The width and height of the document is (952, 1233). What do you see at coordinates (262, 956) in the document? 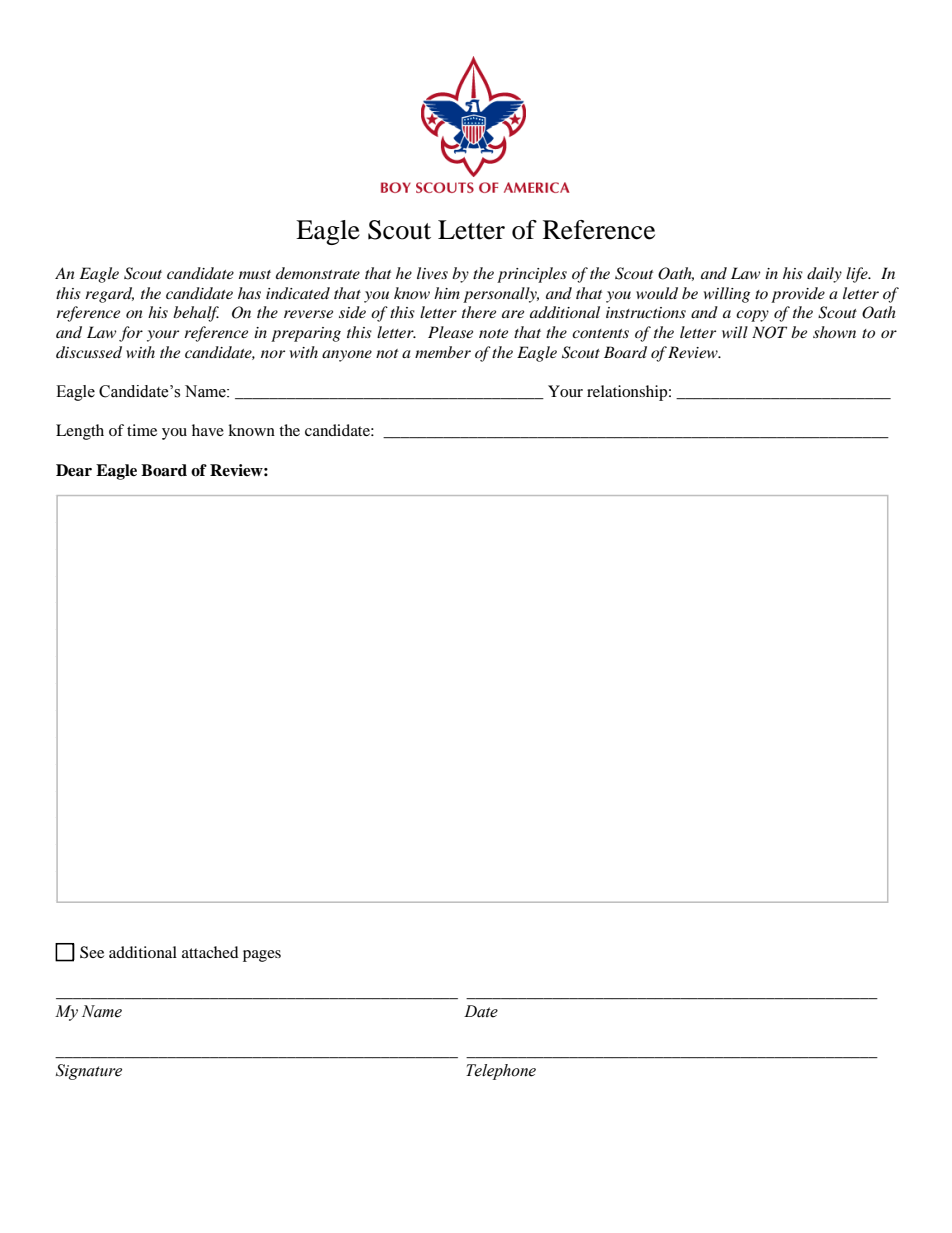
I see `pages` at bounding box center [262, 956].
